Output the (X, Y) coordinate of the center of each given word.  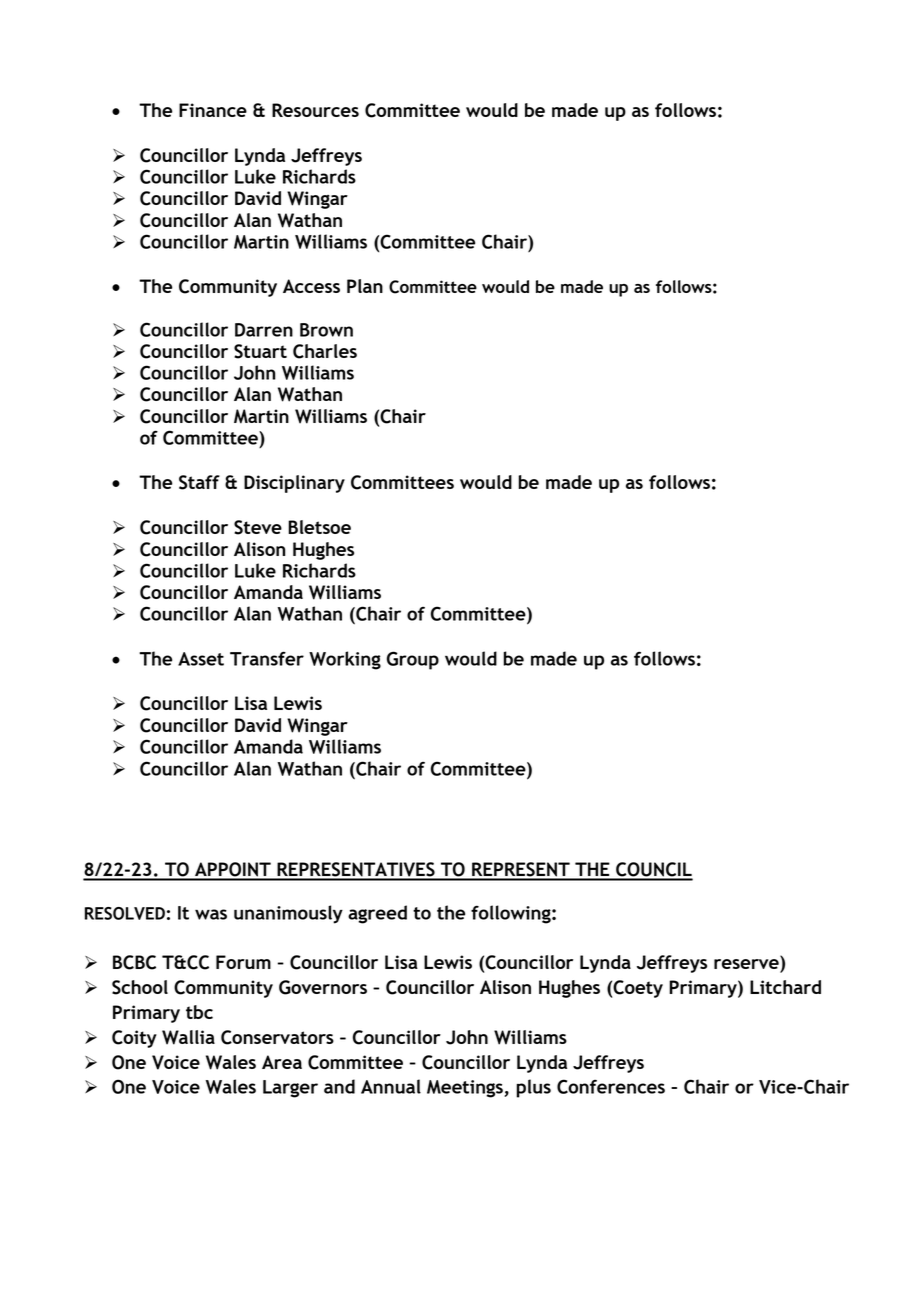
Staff (199, 482)
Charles (325, 351)
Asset (201, 659)
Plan (365, 286)
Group (413, 660)
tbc (199, 1012)
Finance (213, 110)
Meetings (466, 1089)
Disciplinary (294, 484)
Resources (315, 110)
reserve (747, 965)
